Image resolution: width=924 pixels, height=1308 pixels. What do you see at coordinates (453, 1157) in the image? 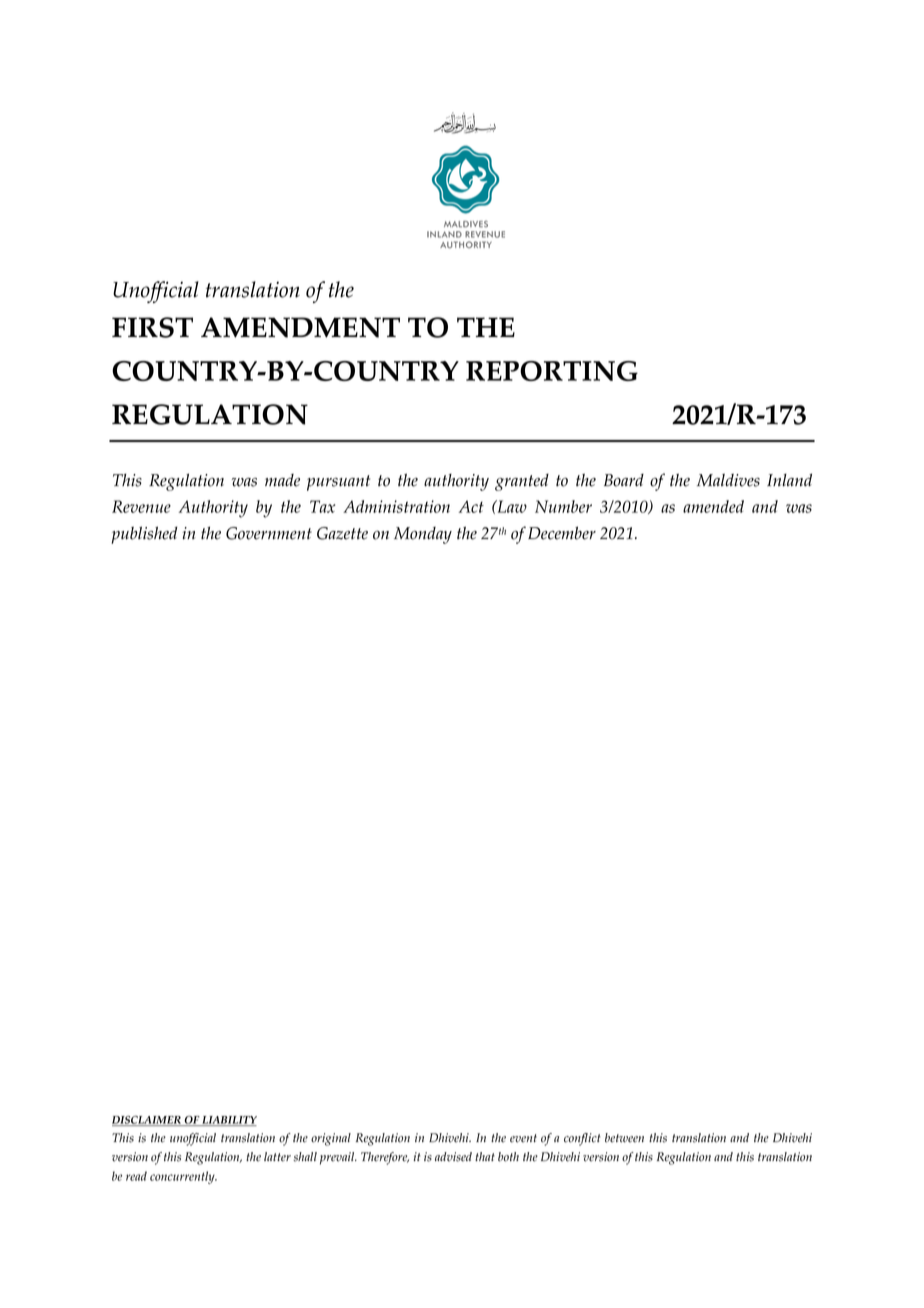
I see `advised` at bounding box center [453, 1157].
